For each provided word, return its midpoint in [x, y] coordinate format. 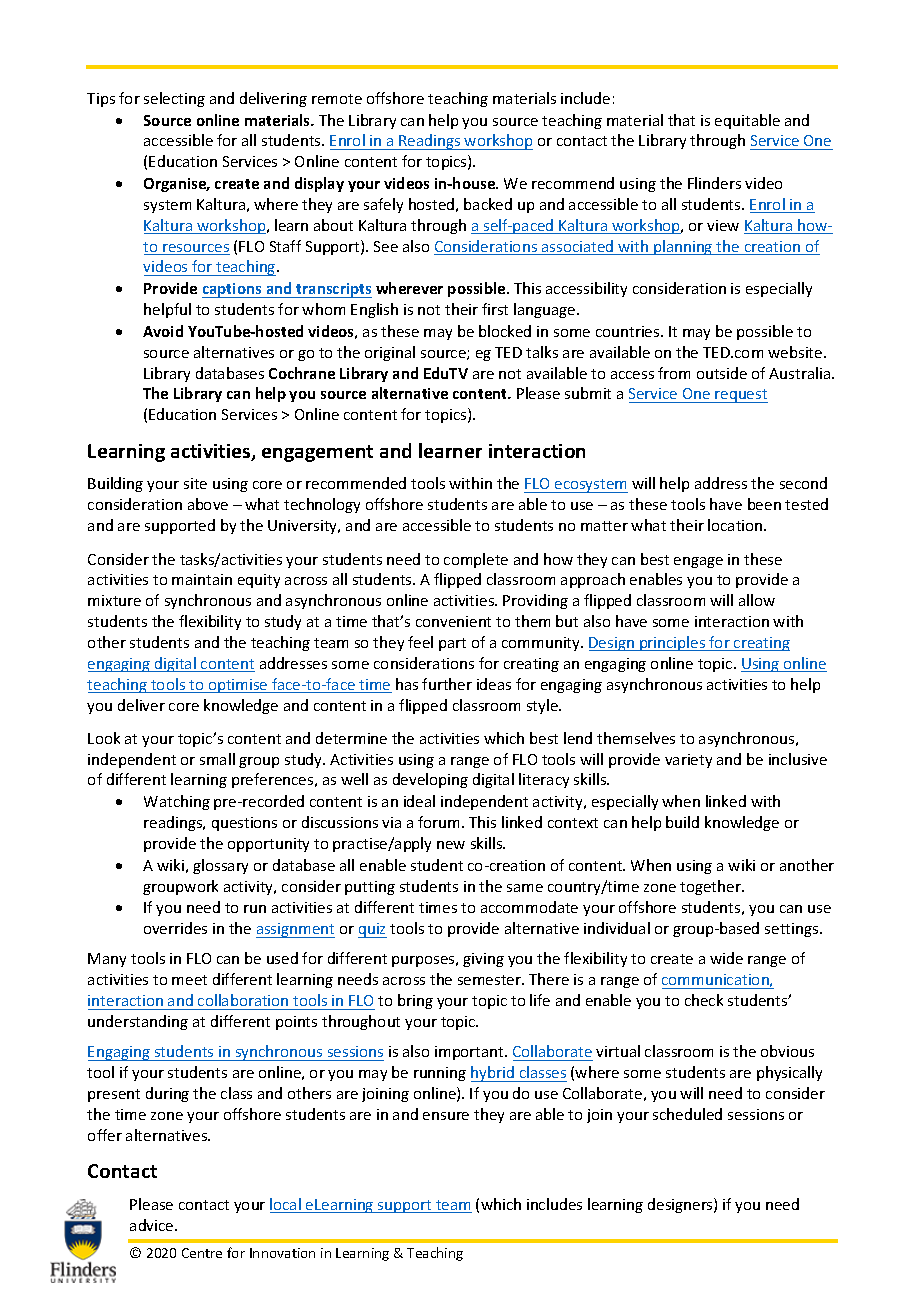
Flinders [714, 183]
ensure [446, 1116]
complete [476, 560]
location [736, 525]
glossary [220, 866]
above [208, 504]
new [451, 845]
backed [488, 204]
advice [153, 1225]
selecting [174, 99]
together [711, 887]
